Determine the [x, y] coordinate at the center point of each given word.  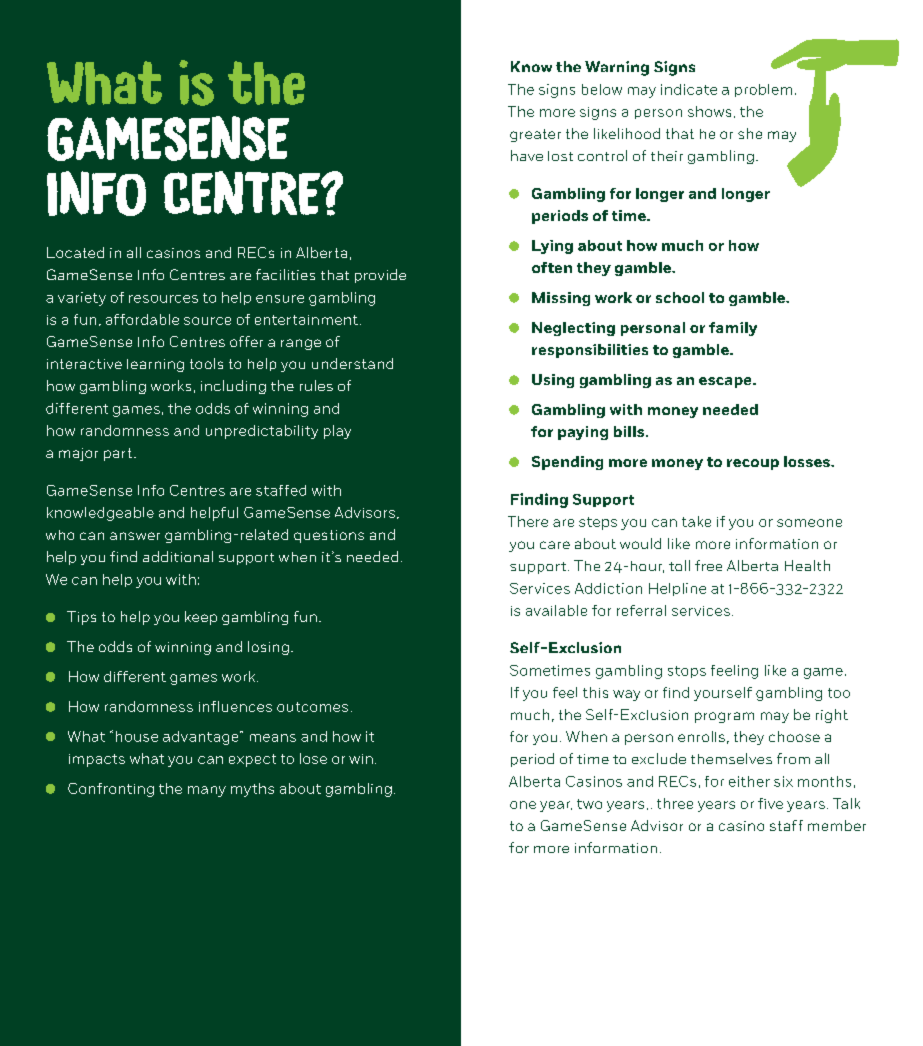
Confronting [111, 790]
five [770, 803]
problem [763, 90]
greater [535, 135]
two [589, 804]
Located [75, 252]
